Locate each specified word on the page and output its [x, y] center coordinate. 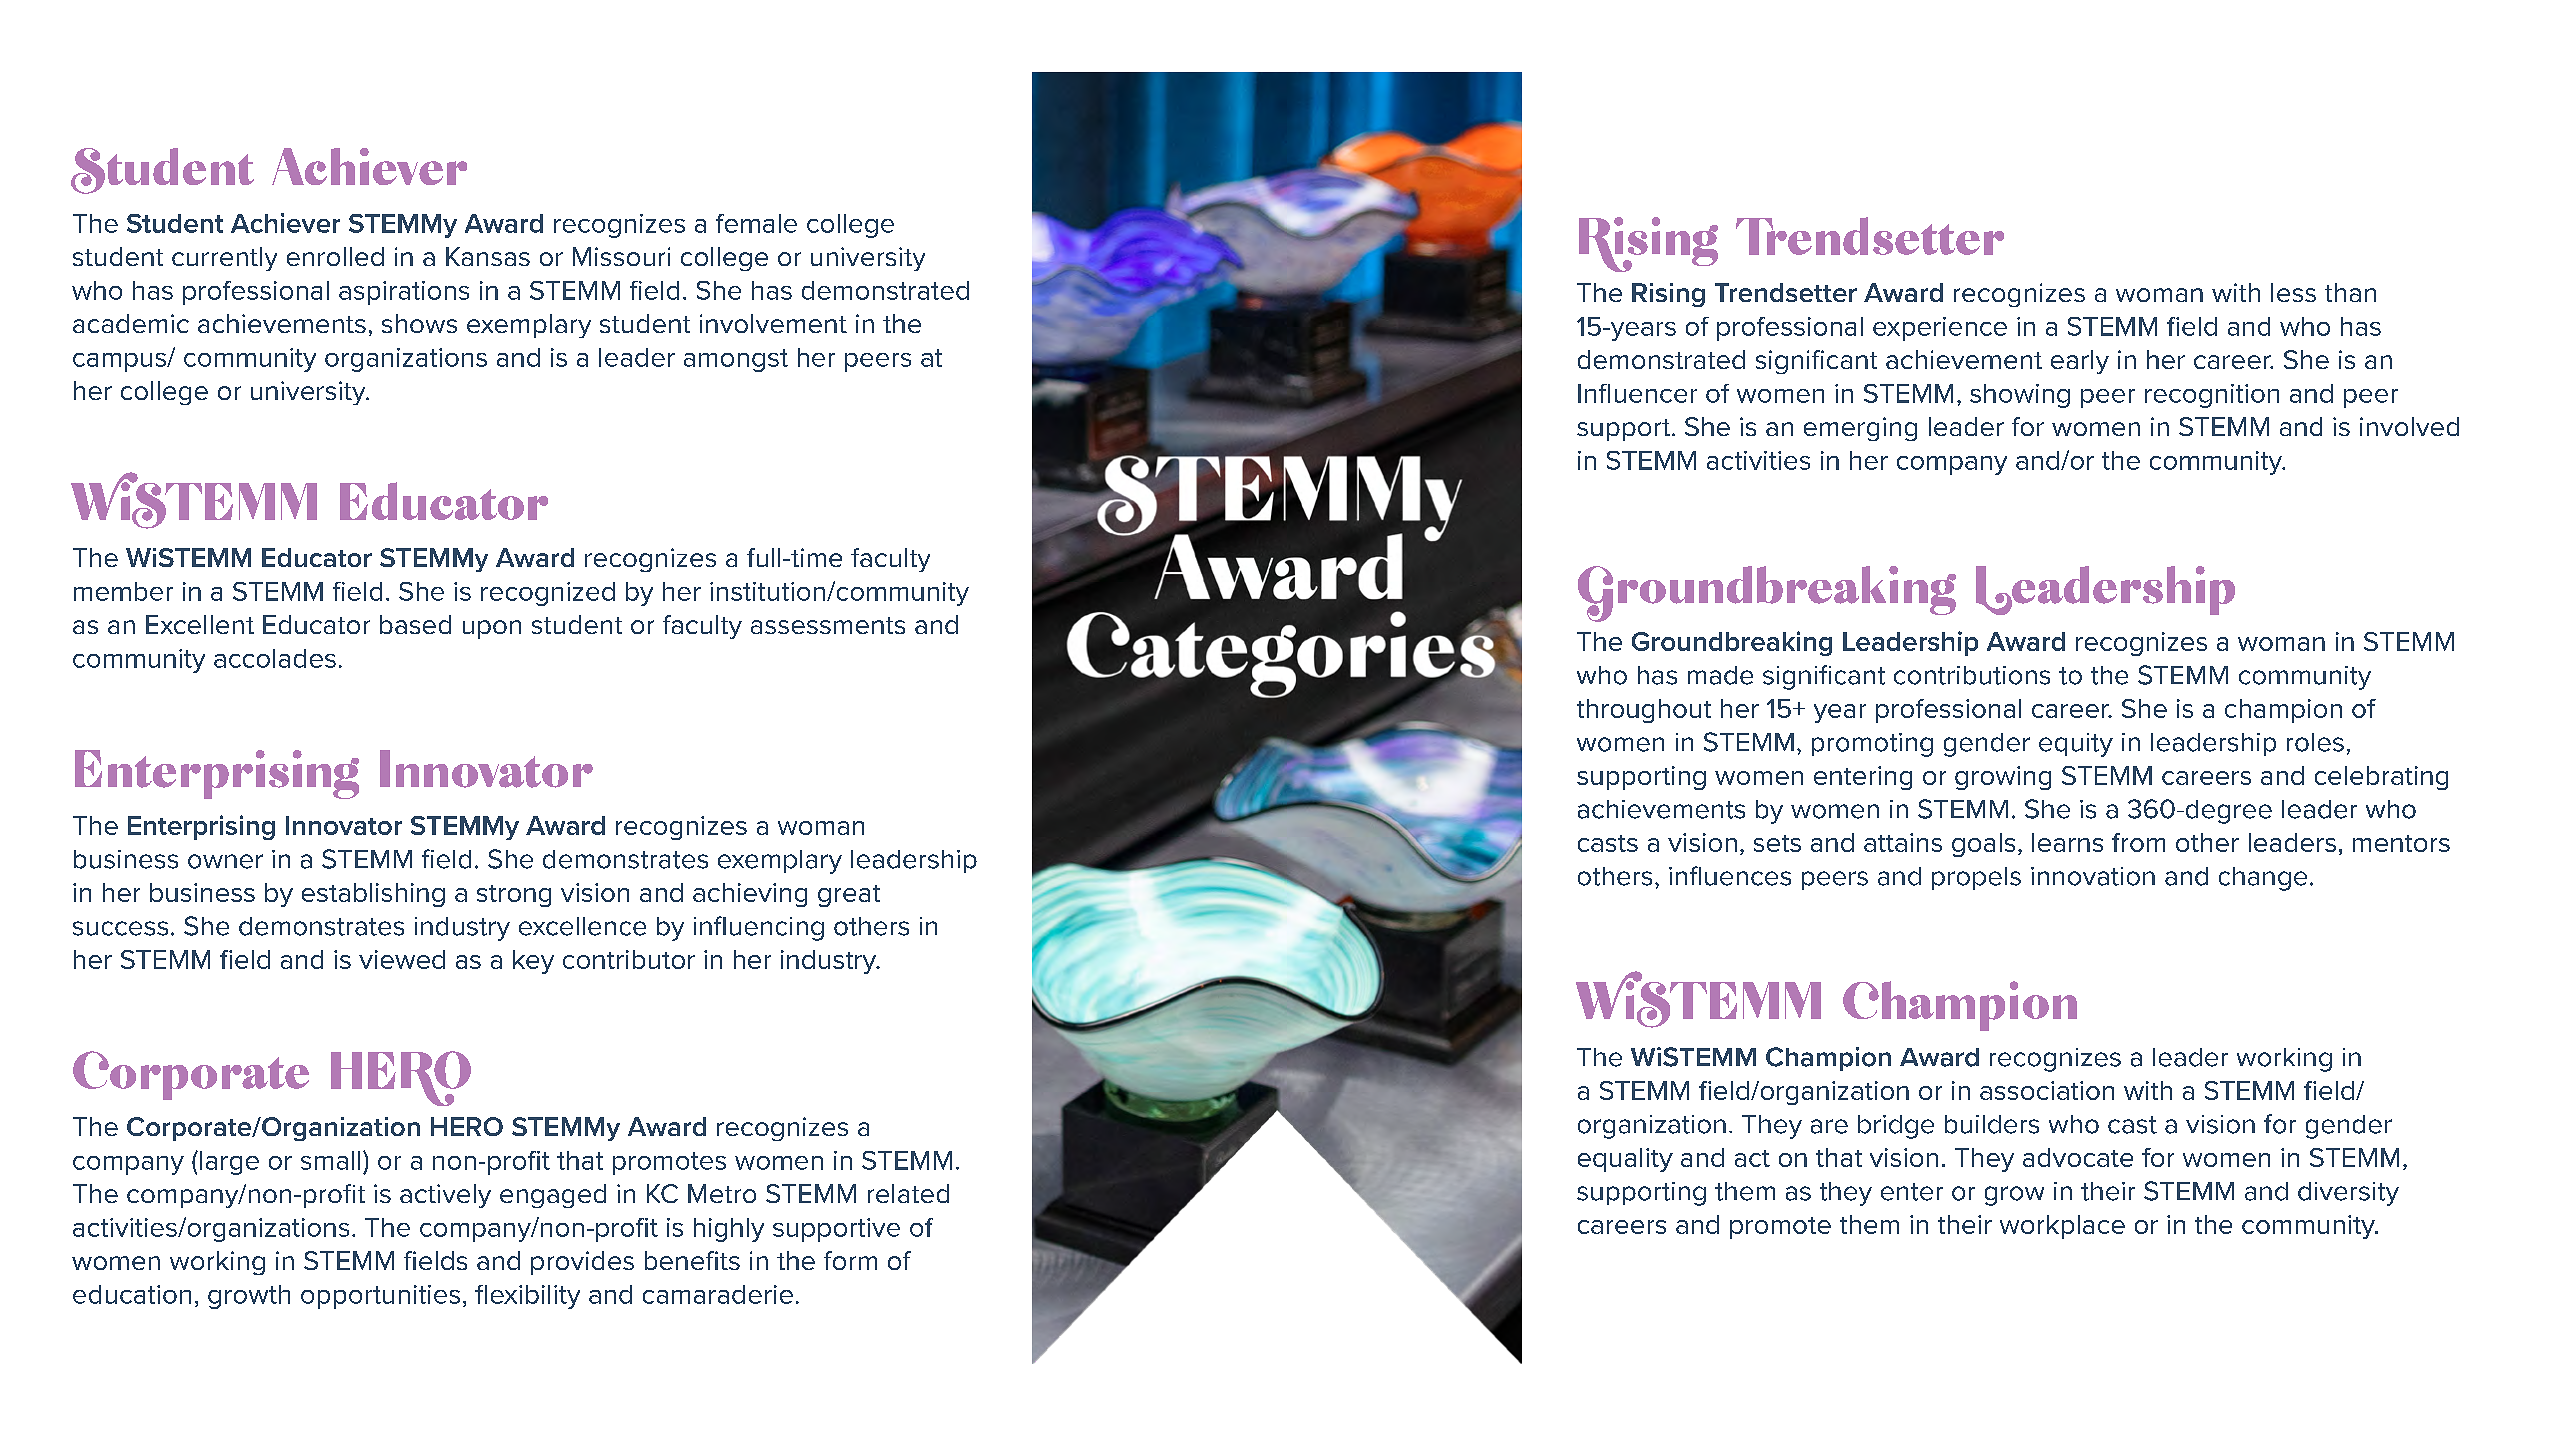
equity [2076, 745]
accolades [275, 658]
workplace [2062, 1227]
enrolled [335, 256]
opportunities [380, 1297]
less [2293, 292]
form [850, 1260]
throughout [1644, 711]
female [756, 223]
